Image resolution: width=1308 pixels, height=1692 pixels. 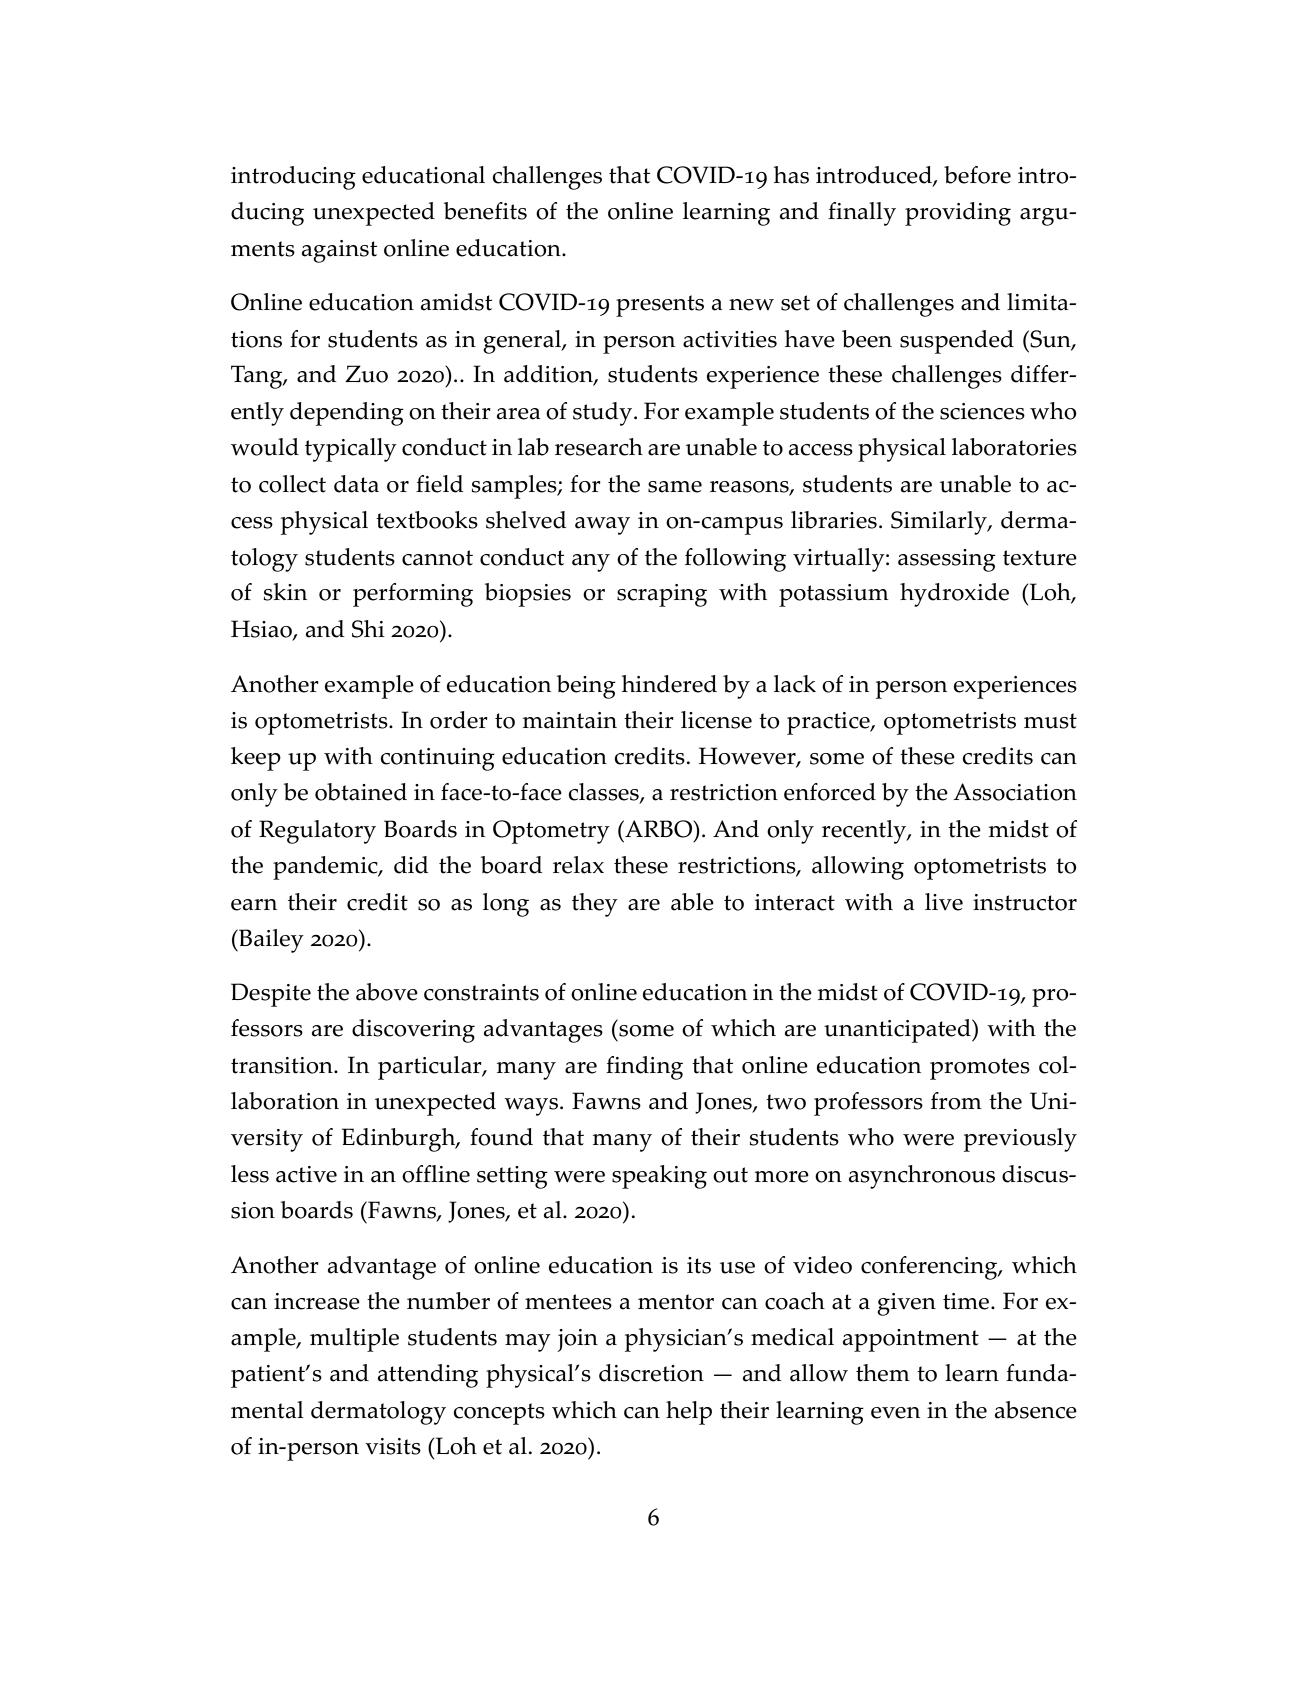 What do you see at coordinates (689, 1413) in the screenshot?
I see `help` at bounding box center [689, 1413].
